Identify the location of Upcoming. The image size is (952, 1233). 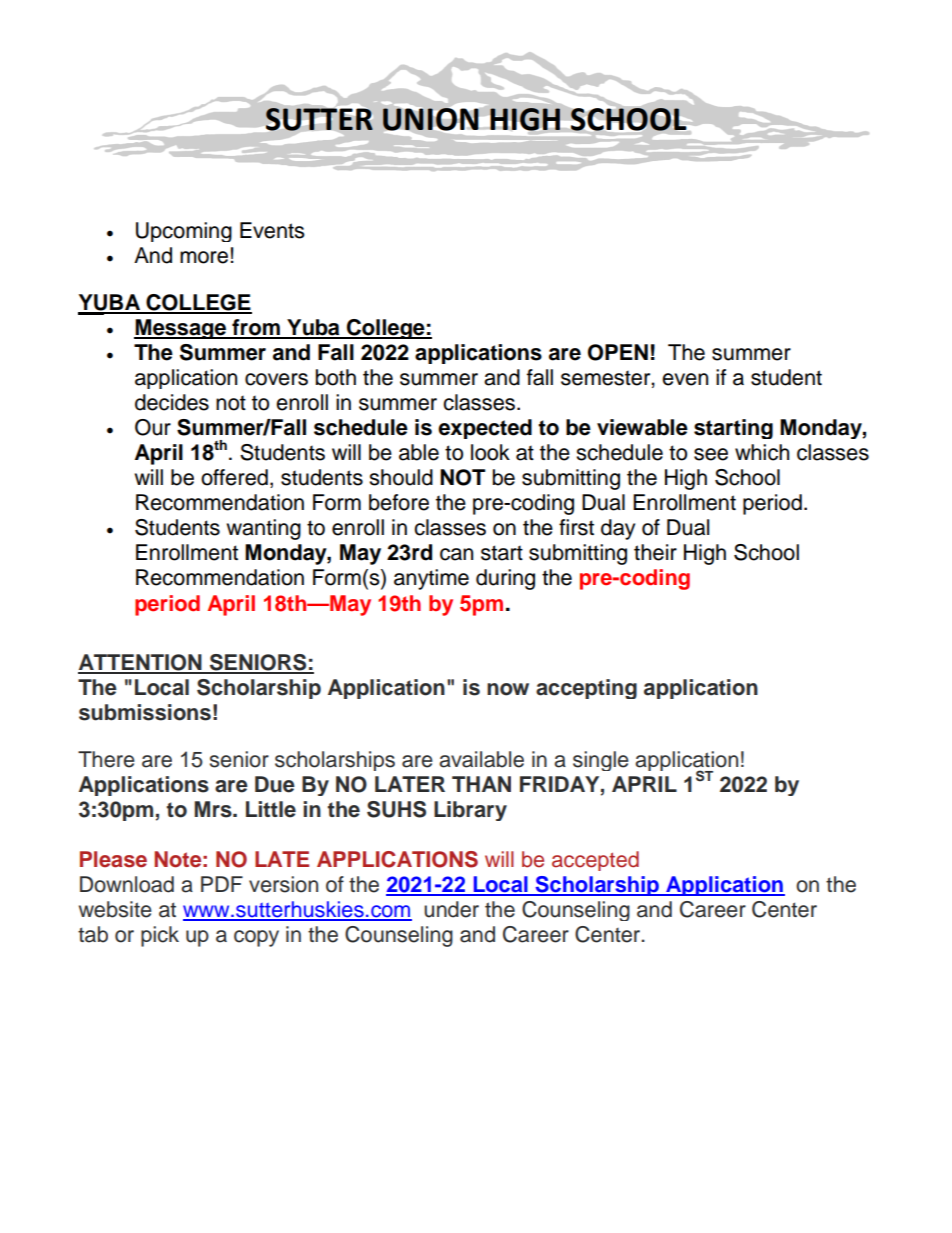
(184, 232).
